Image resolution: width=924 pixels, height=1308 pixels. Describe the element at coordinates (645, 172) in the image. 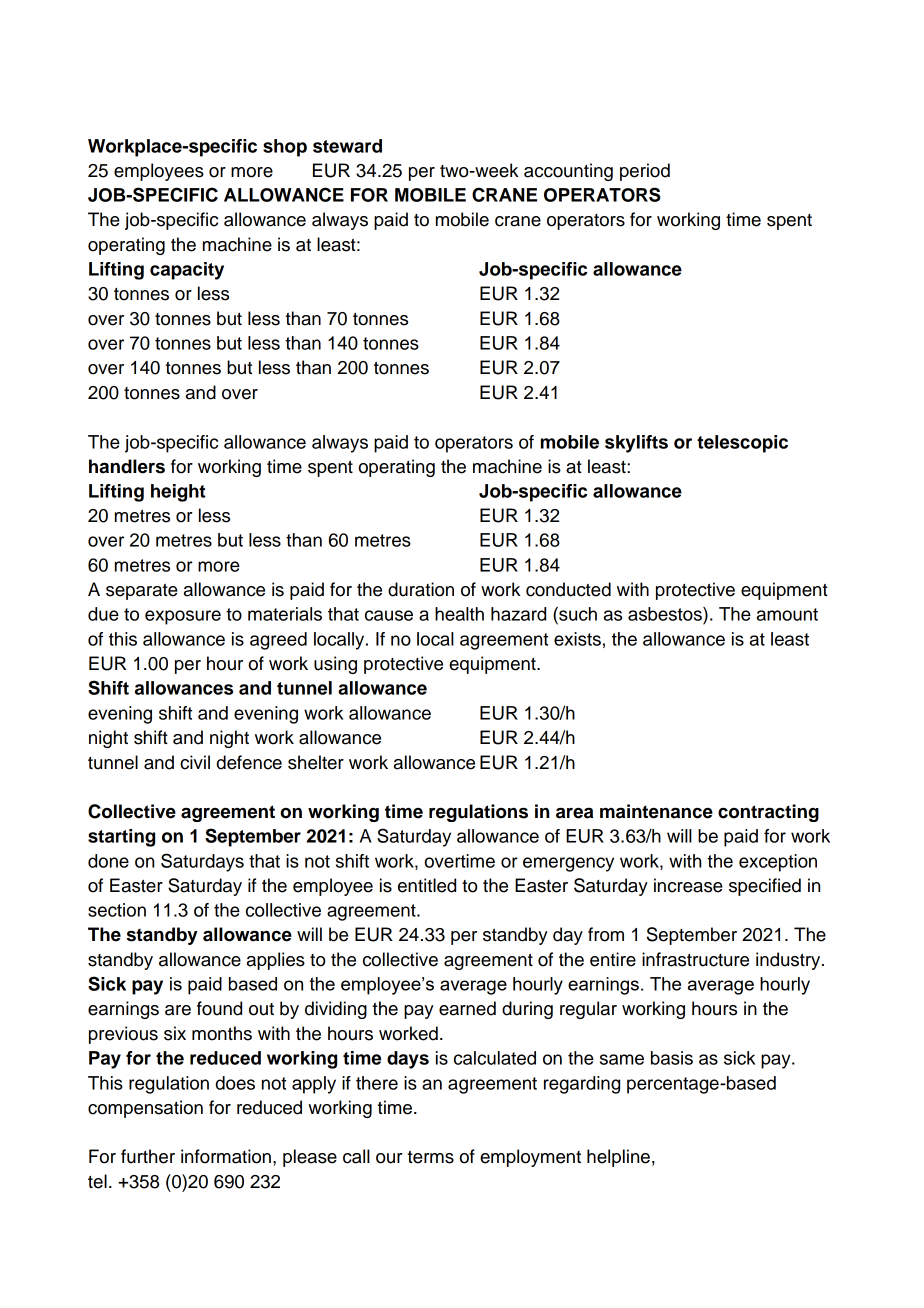

I see `period` at that location.
